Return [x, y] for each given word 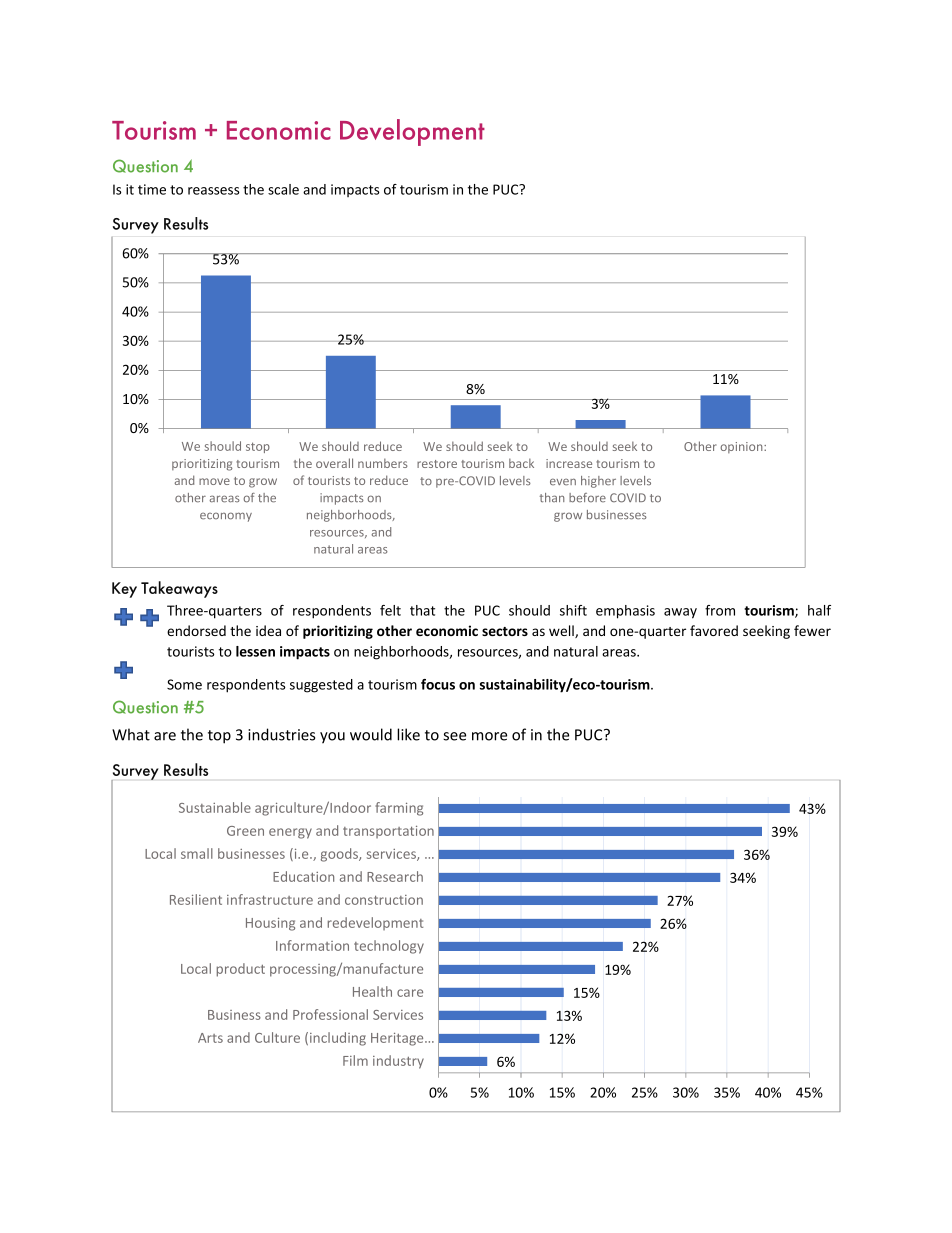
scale [283, 189]
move [214, 481]
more [489, 736]
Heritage [398, 1039]
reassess [214, 191]
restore [437, 464]
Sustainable [215, 807]
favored [714, 630]
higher [598, 482]
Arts [210, 1038]
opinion [742, 447]
